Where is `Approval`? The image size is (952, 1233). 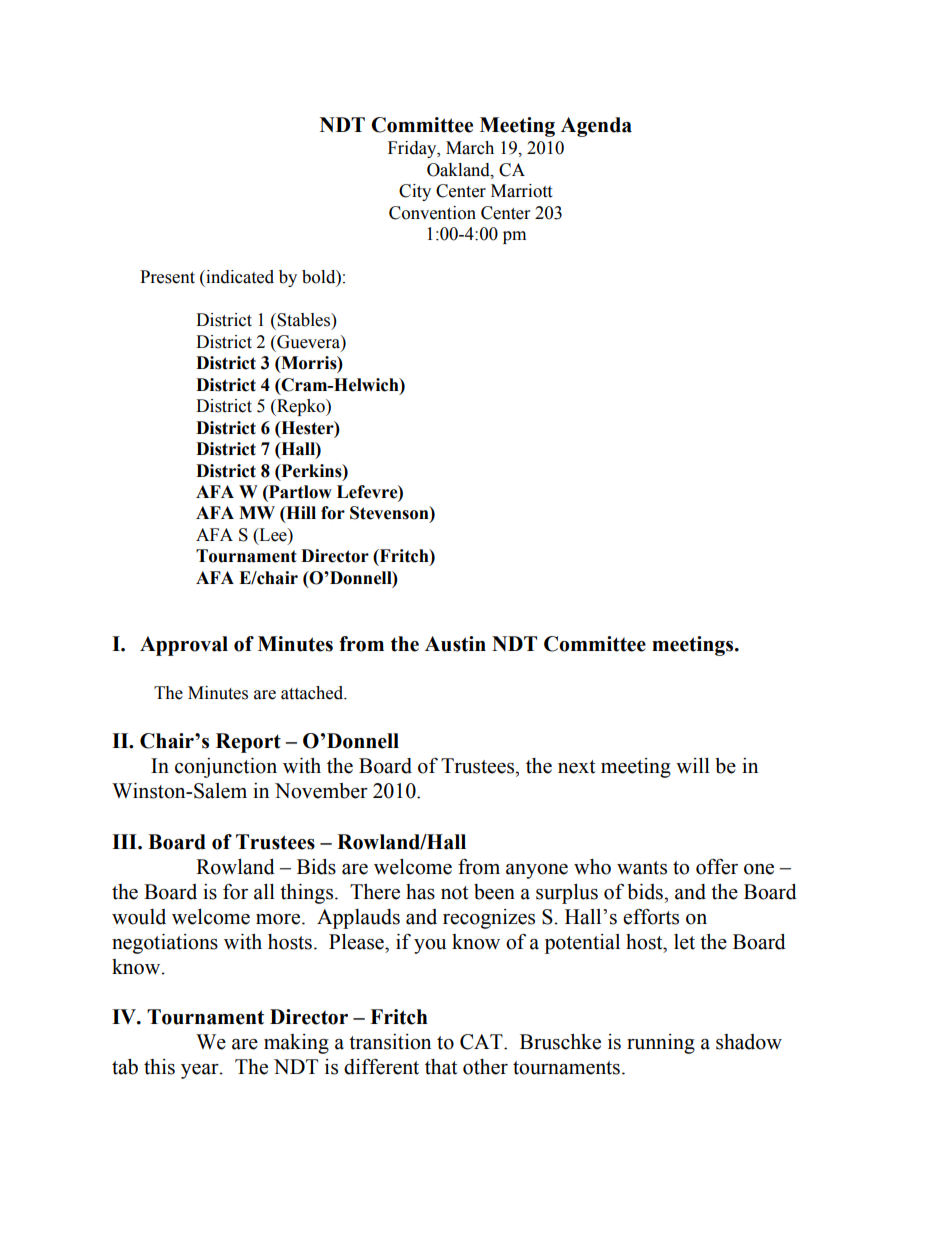 Approval is located at coordinates (184, 646).
